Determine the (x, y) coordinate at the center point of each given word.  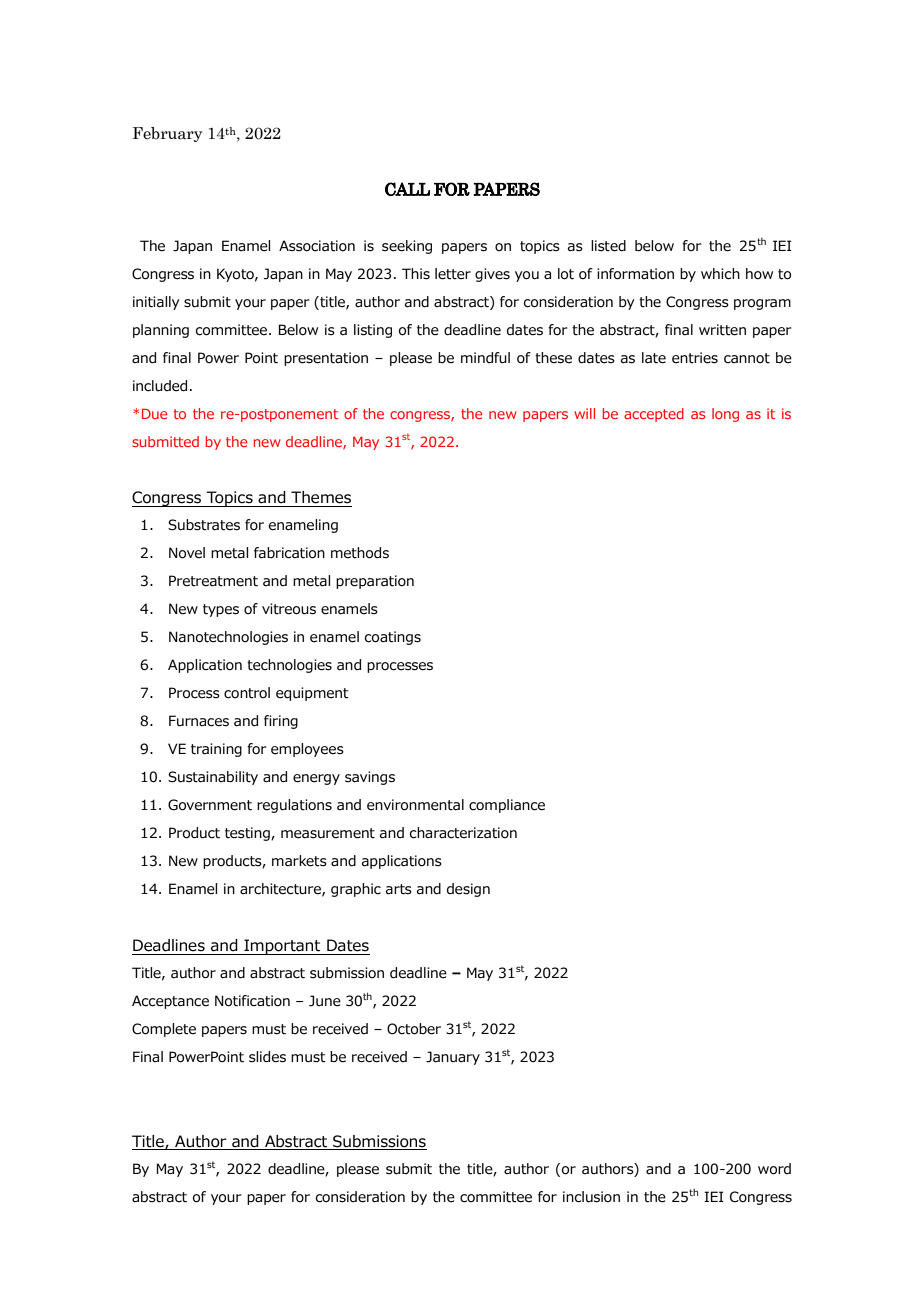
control (247, 693)
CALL (407, 189)
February (167, 134)
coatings (393, 638)
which (720, 274)
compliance (507, 806)
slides (267, 1057)
